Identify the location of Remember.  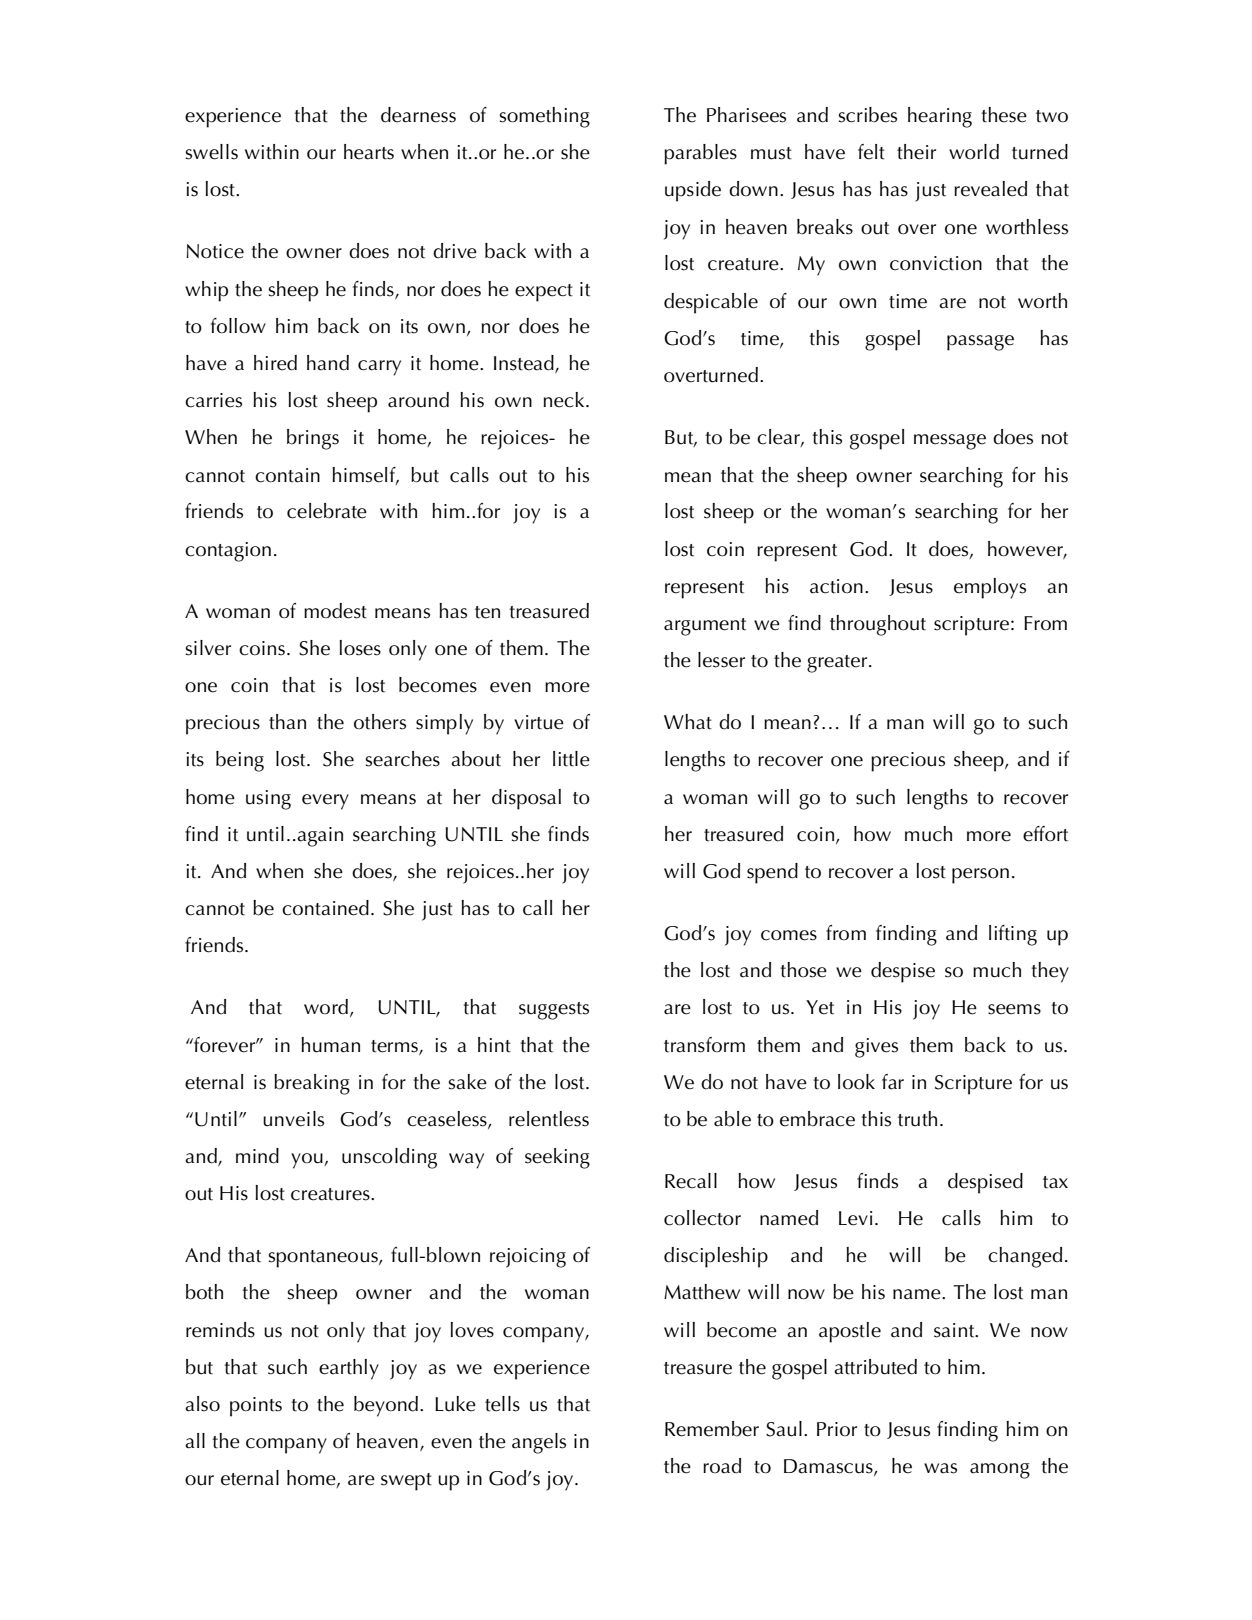
(712, 1429).
